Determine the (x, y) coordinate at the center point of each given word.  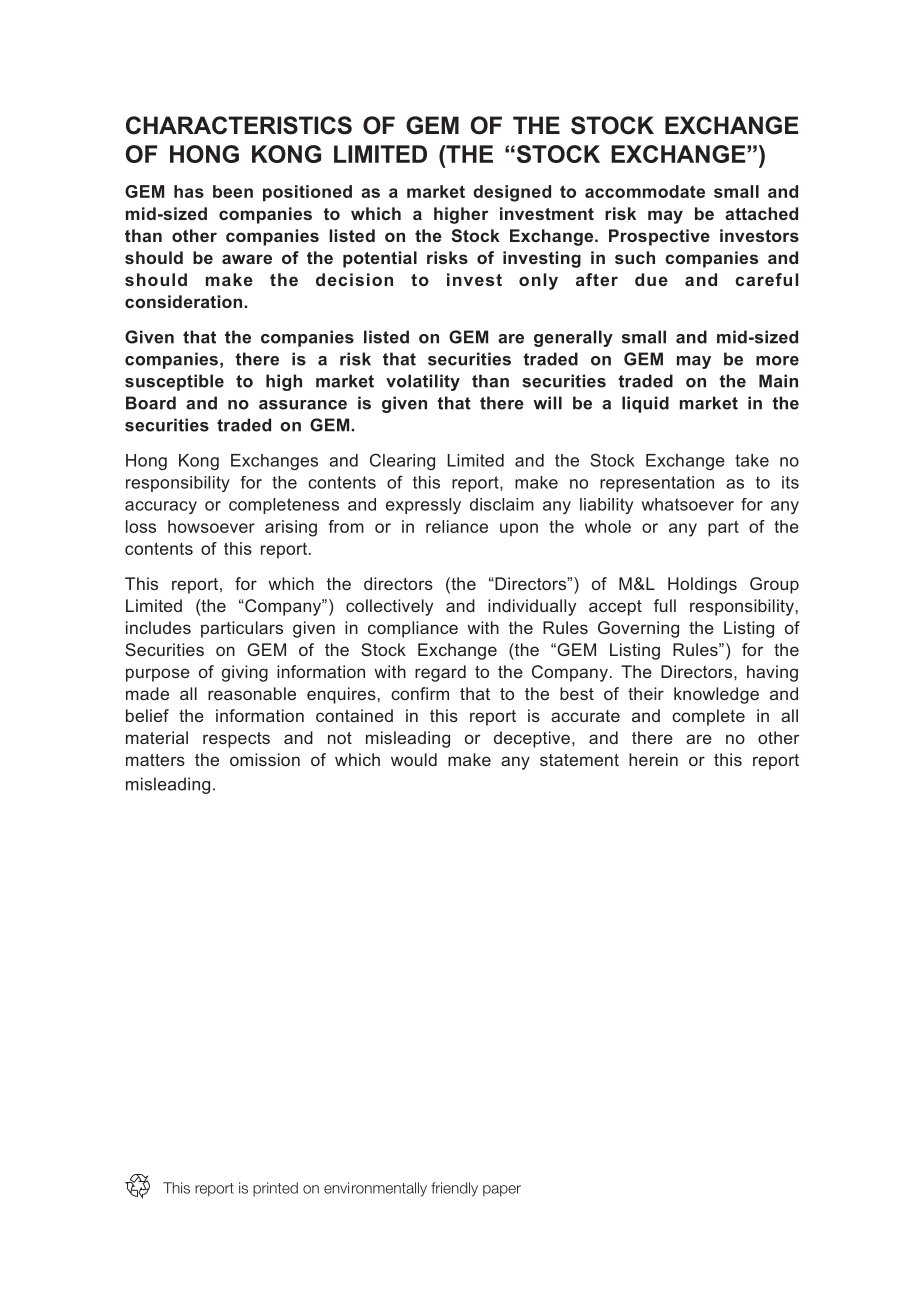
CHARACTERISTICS (239, 125)
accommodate (645, 191)
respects (236, 740)
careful (766, 279)
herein (653, 759)
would (414, 759)
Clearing (402, 461)
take (752, 460)
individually (532, 607)
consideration (185, 301)
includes (158, 627)
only (538, 281)
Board (151, 403)
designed (512, 193)
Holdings (702, 585)
